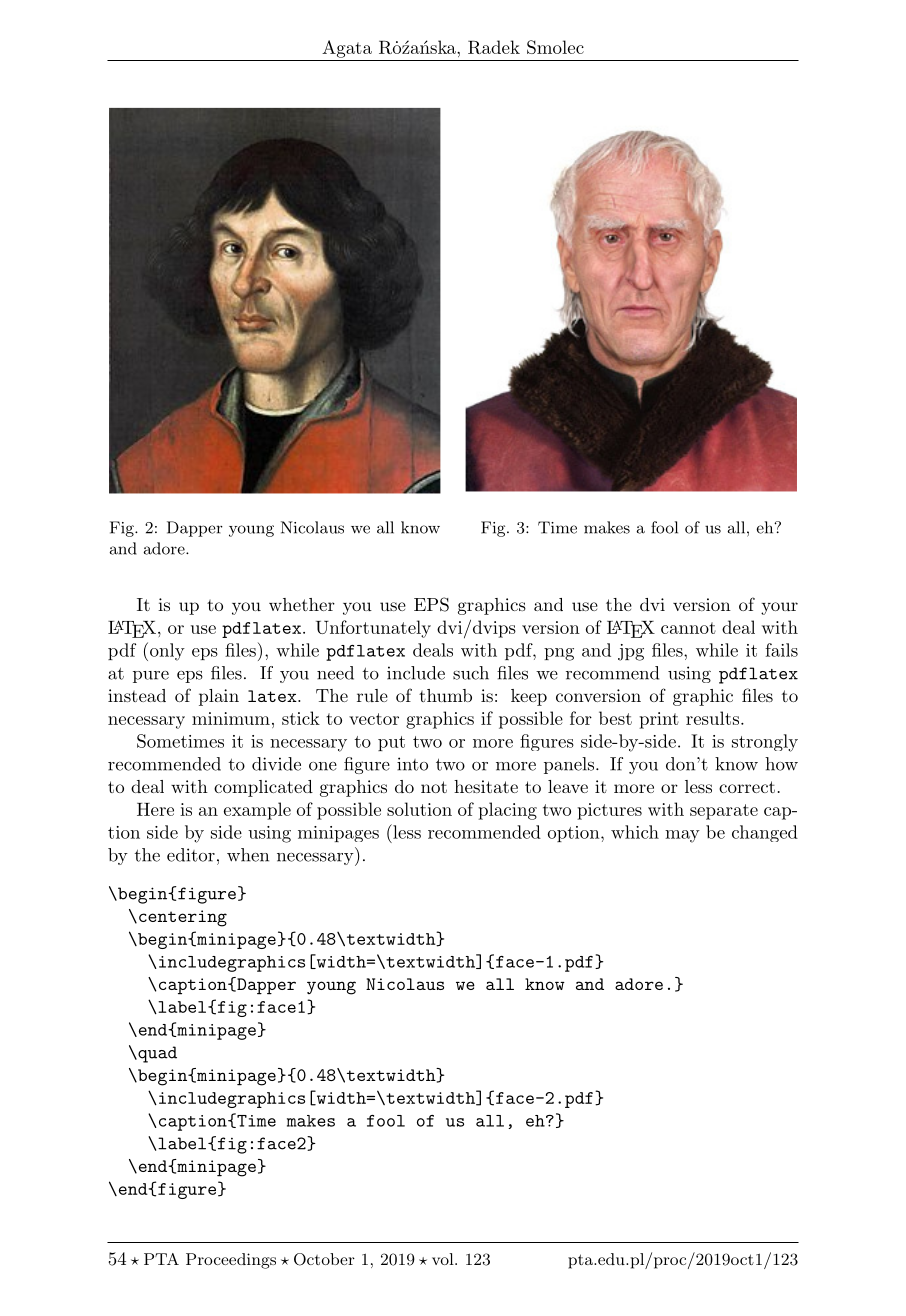  What do you see at coordinates (471, 673) in the screenshot?
I see `such` at bounding box center [471, 673].
